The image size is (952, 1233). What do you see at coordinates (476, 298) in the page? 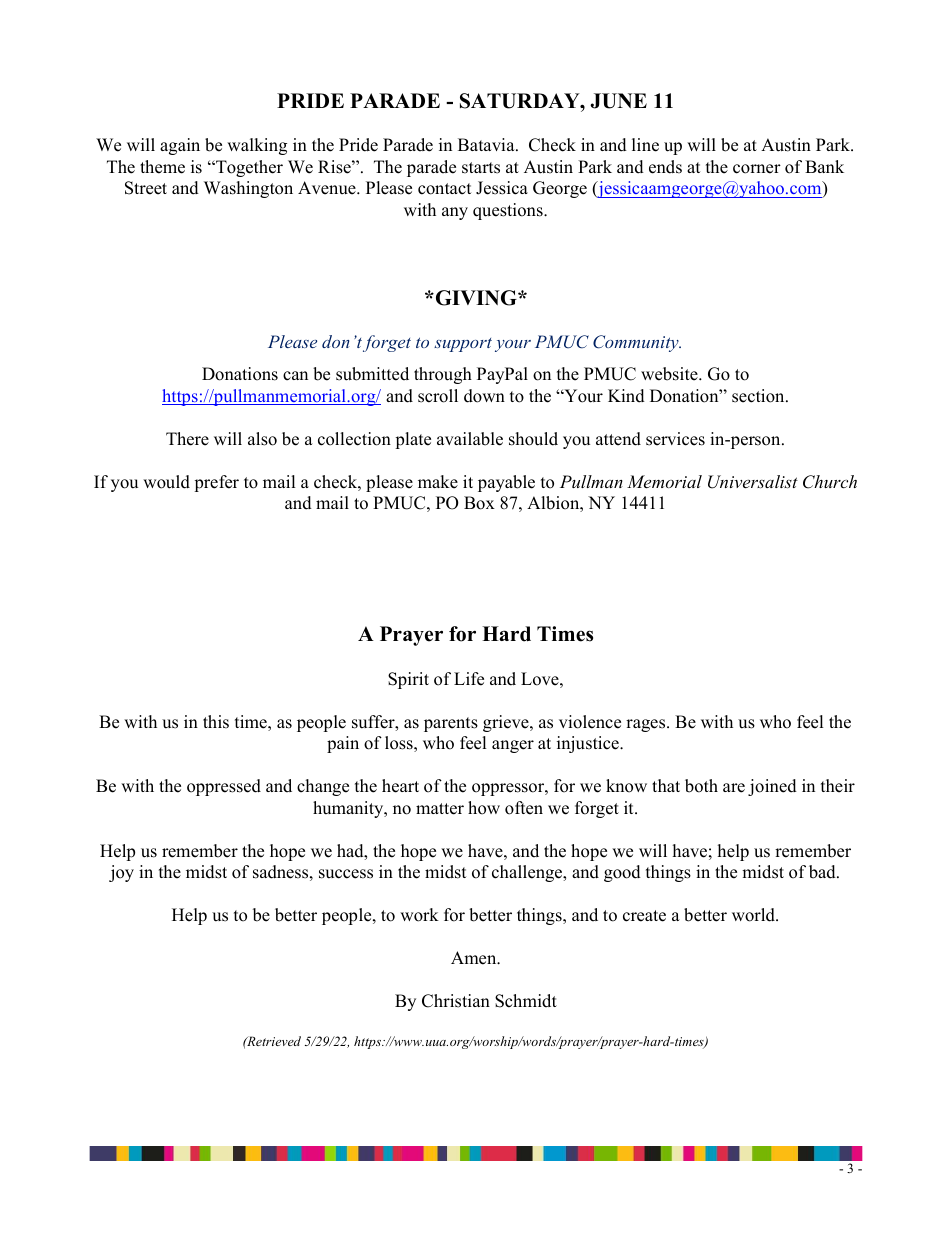
I see `GIVING` at bounding box center [476, 298].
